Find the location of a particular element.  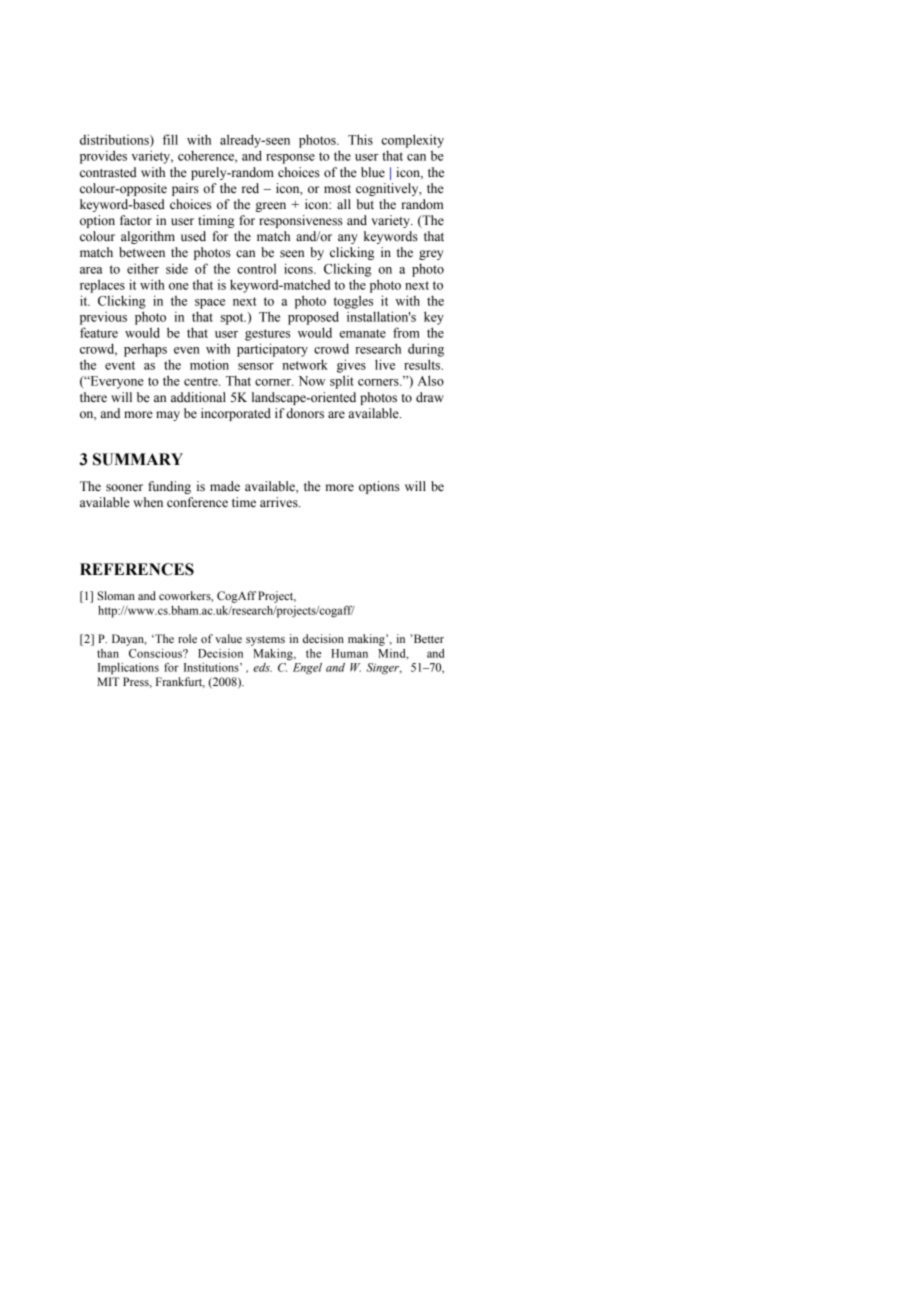

control is located at coordinates (256, 269).
